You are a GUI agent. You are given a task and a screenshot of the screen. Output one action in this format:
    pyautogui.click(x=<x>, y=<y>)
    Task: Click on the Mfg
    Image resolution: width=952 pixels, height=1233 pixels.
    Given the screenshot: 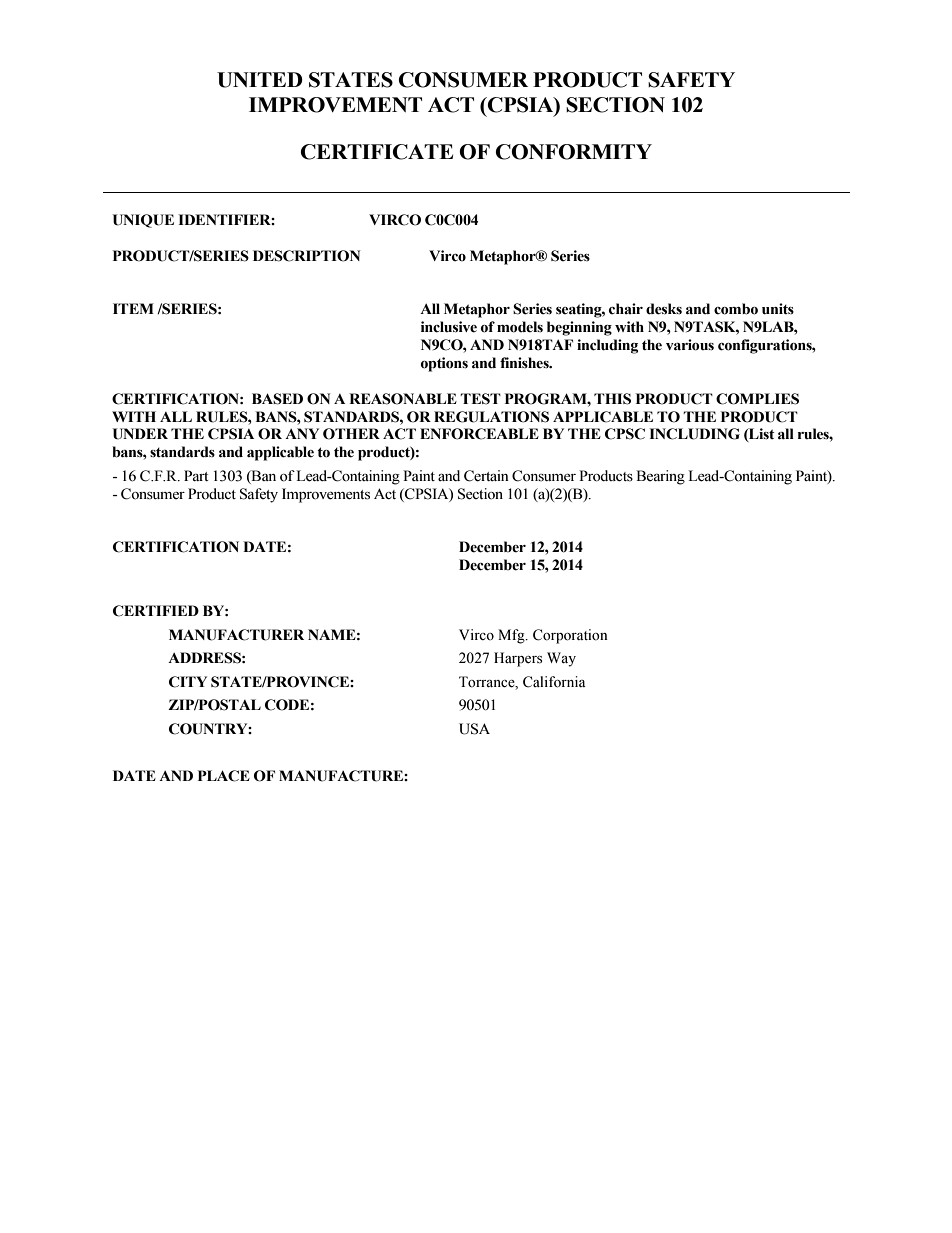 What is the action you would take?
    pyautogui.click(x=512, y=636)
